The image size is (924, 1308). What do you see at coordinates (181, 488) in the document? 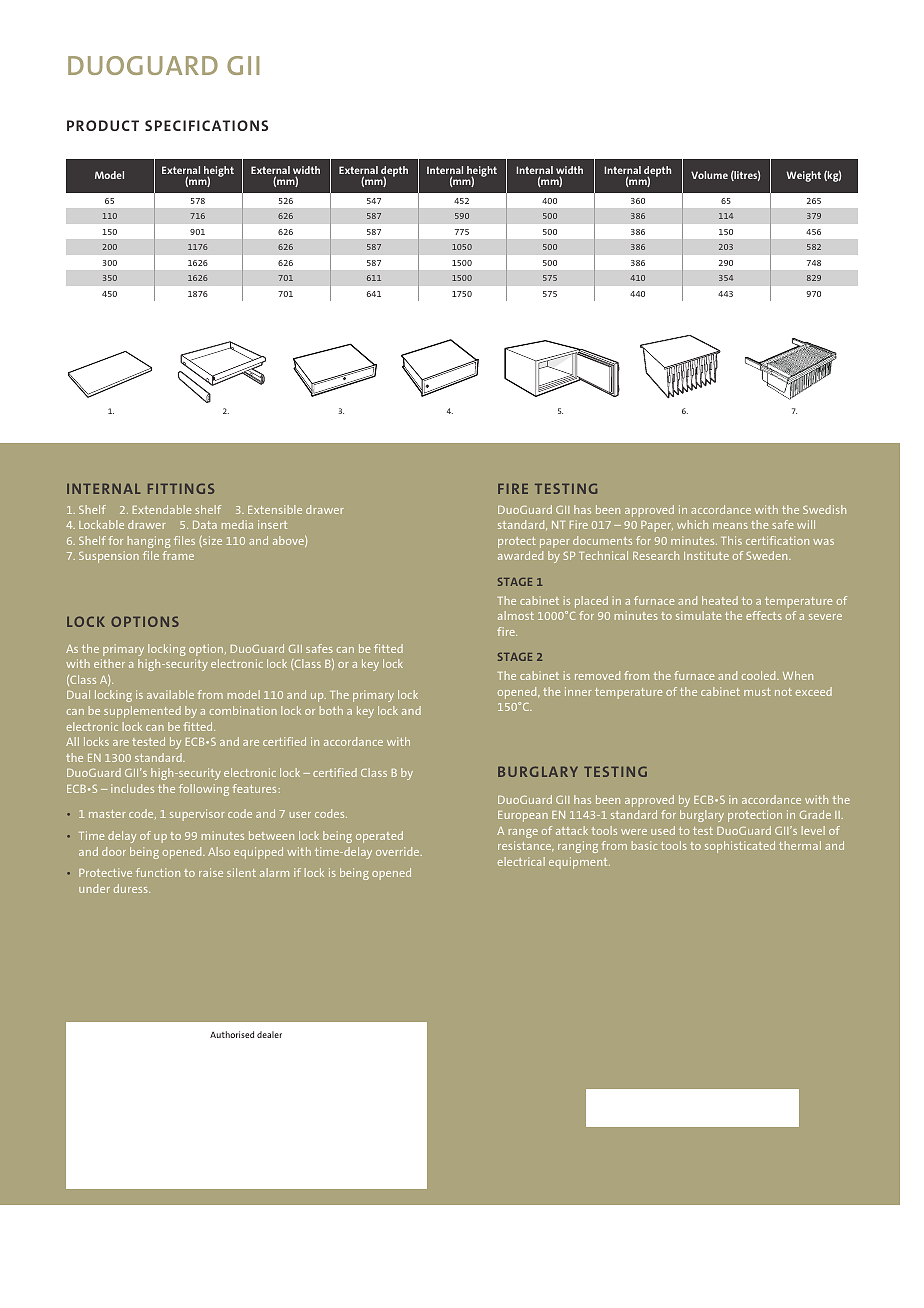
I see `FITTINGS` at bounding box center [181, 488].
